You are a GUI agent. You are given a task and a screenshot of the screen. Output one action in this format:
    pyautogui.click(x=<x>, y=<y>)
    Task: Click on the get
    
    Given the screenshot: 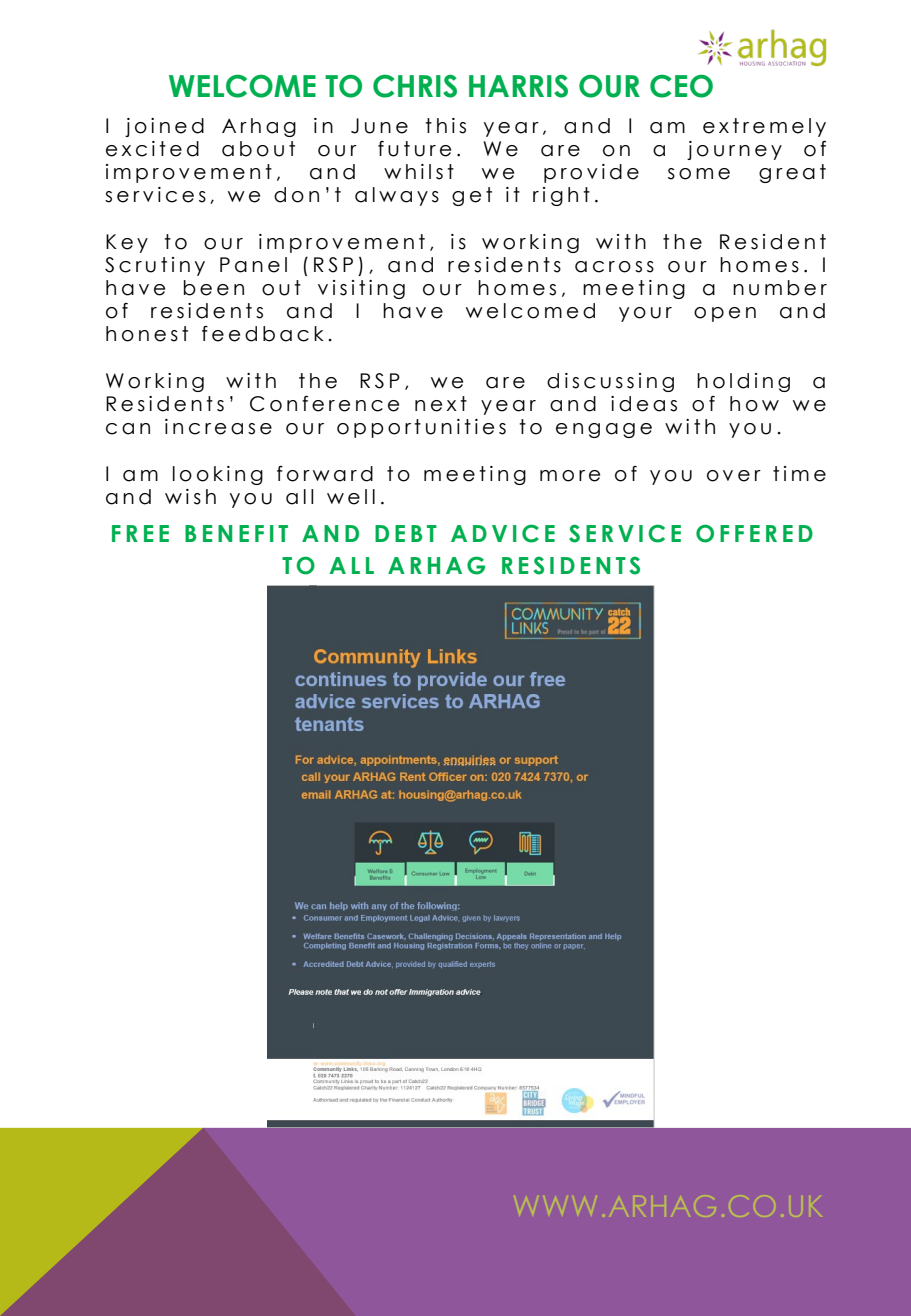 What is the action you would take?
    pyautogui.click(x=472, y=196)
